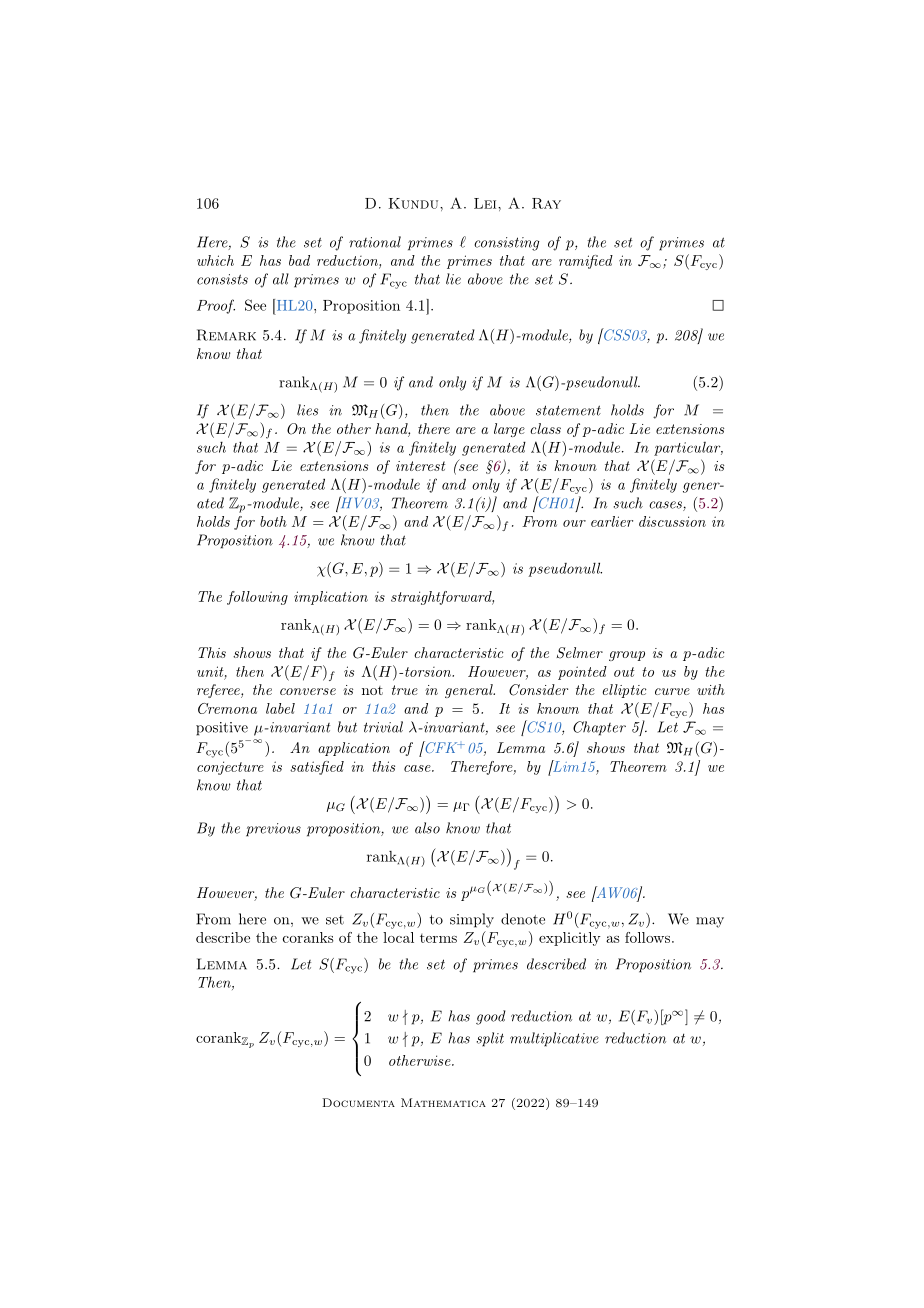 This image has height=1308, width=924. What do you see at coordinates (308, 691) in the image?
I see `converse` at bounding box center [308, 691].
